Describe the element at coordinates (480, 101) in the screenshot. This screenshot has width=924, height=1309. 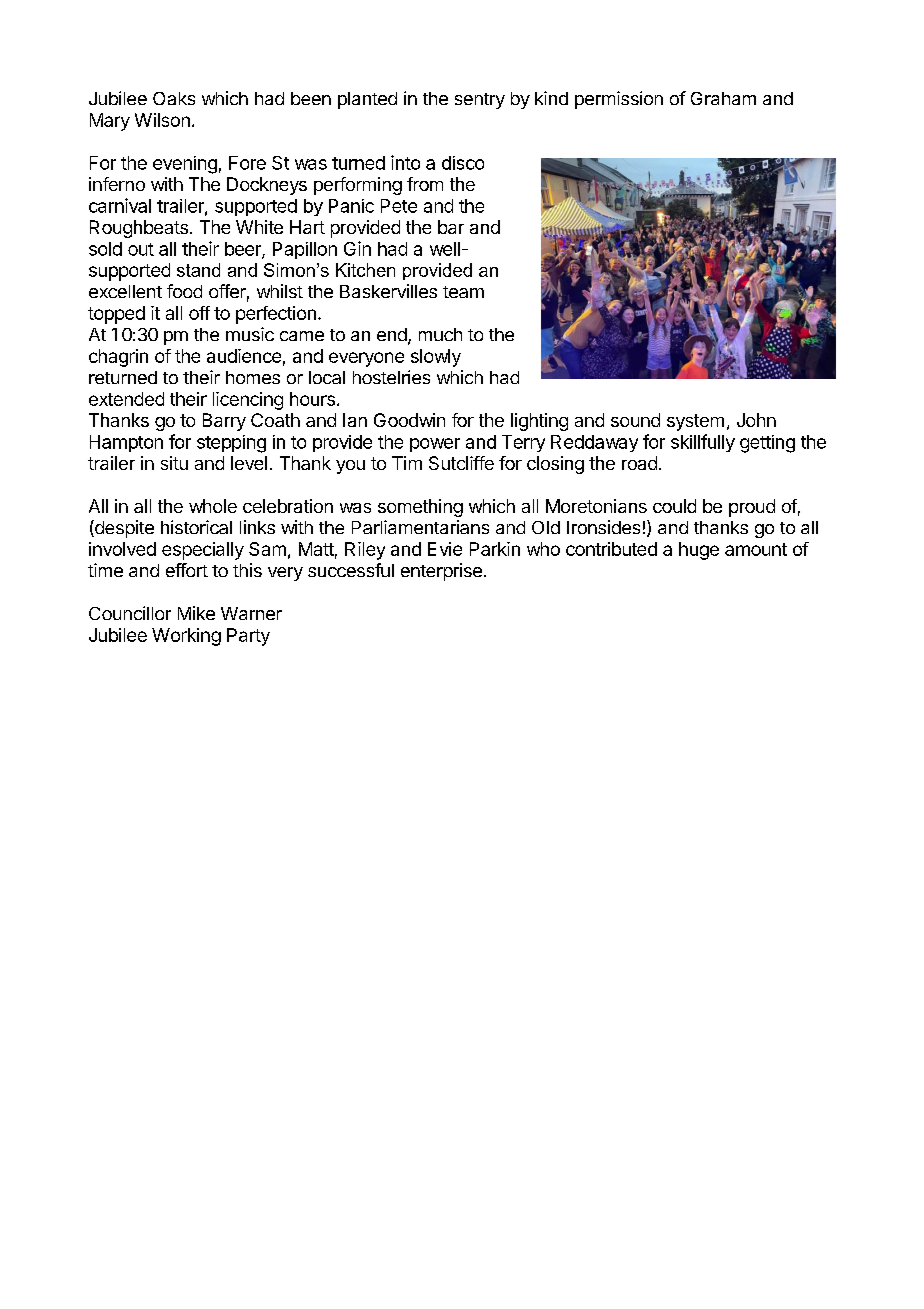
I see `sentry` at that location.
